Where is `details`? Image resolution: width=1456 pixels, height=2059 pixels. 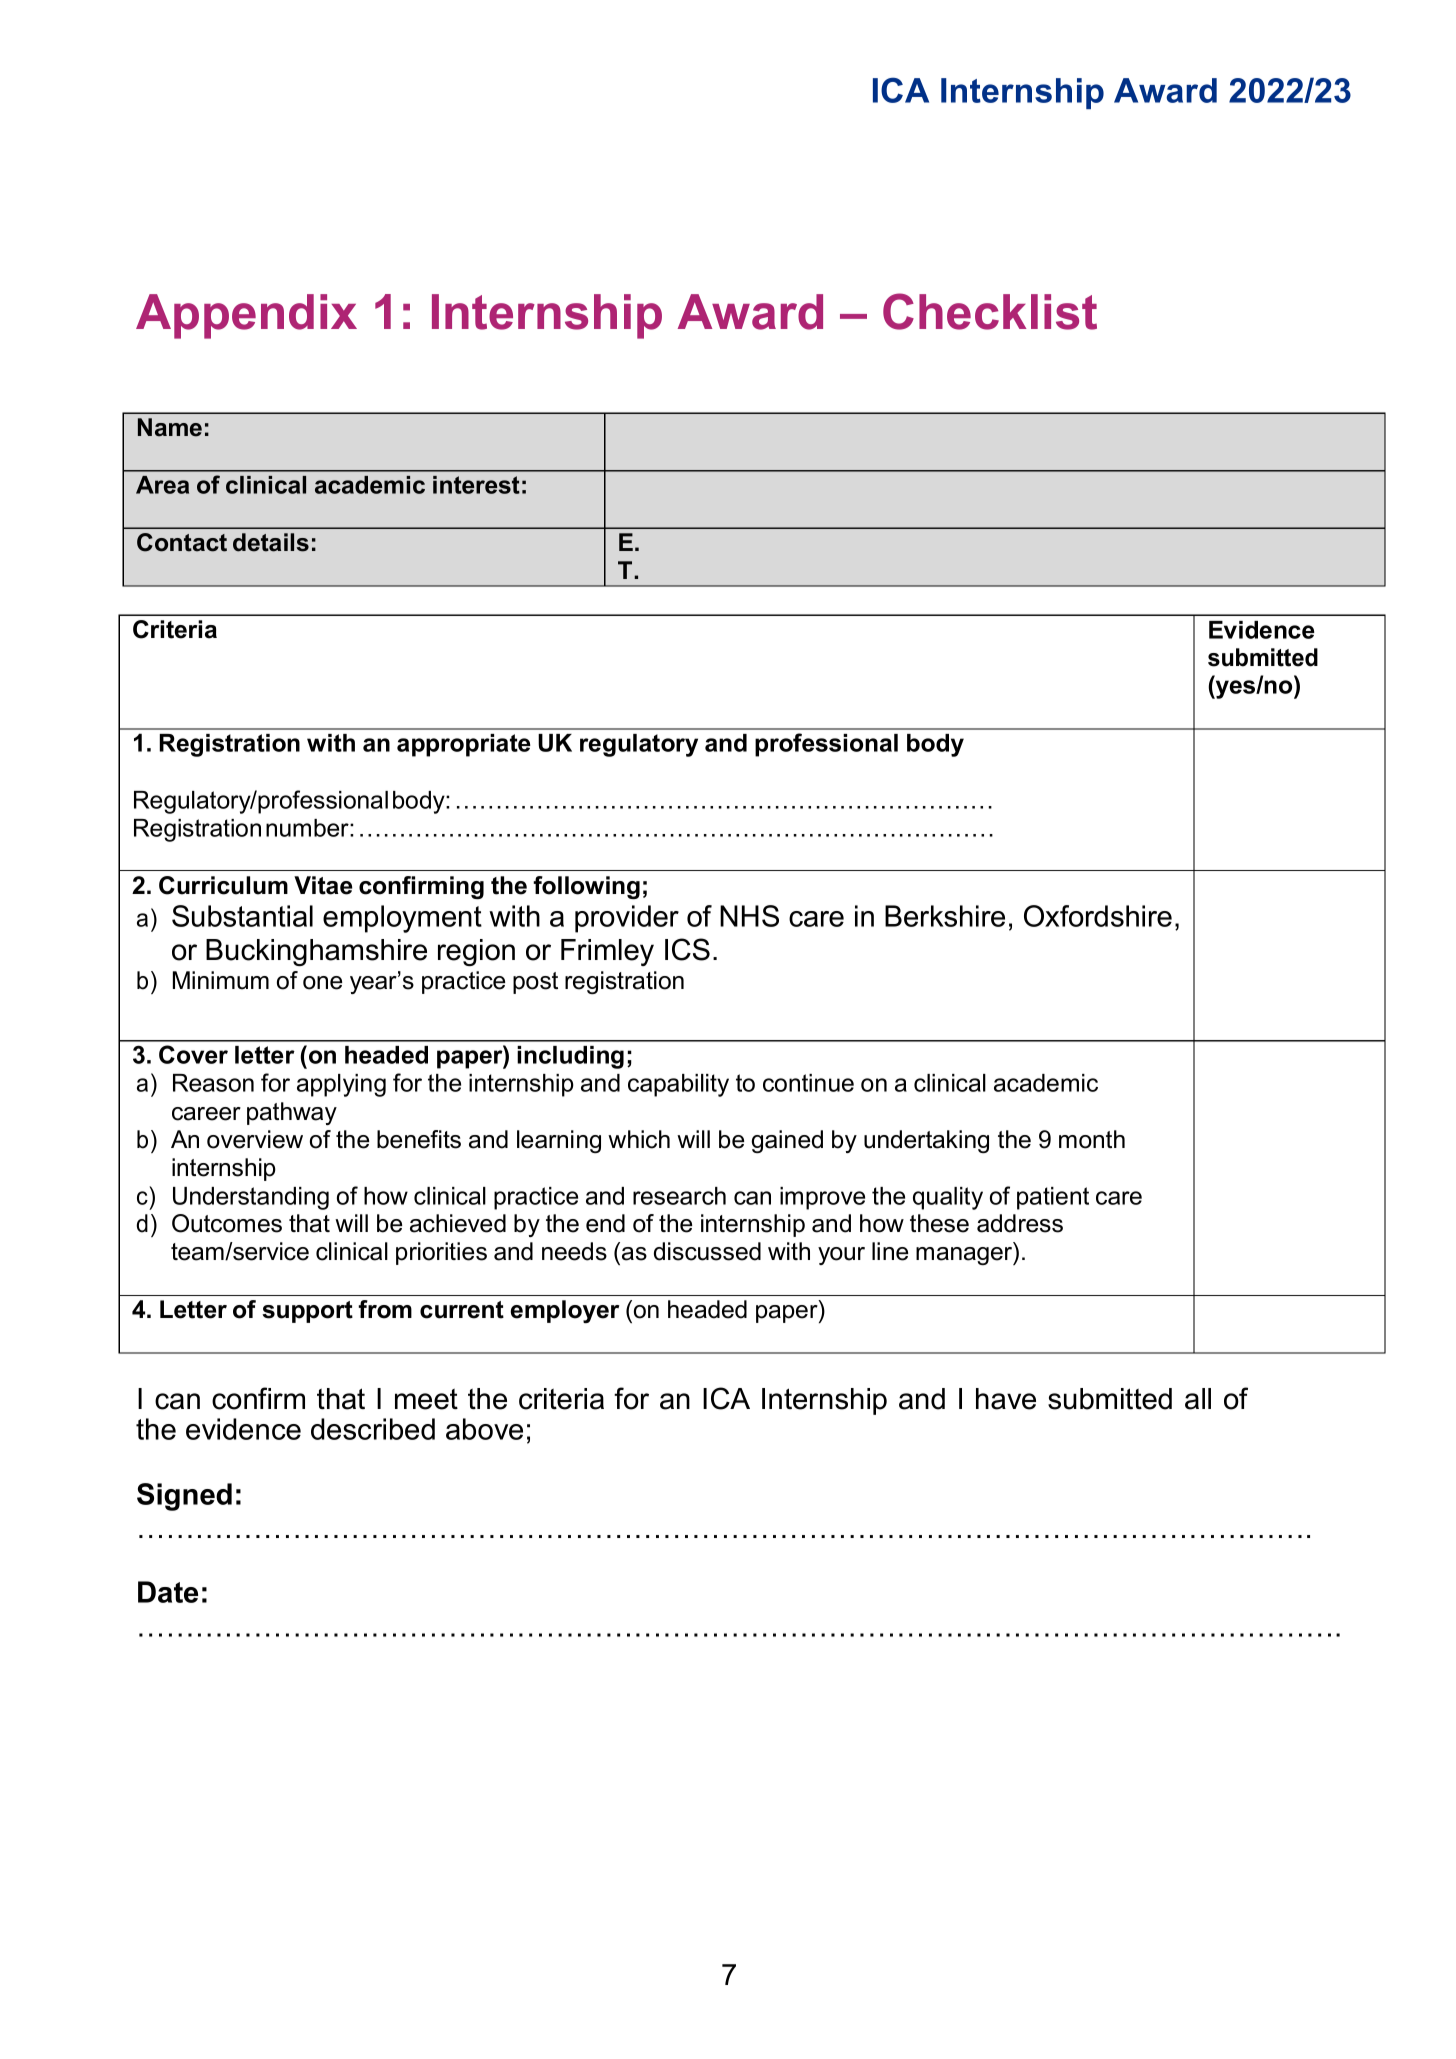
details is located at coordinates (271, 542).
